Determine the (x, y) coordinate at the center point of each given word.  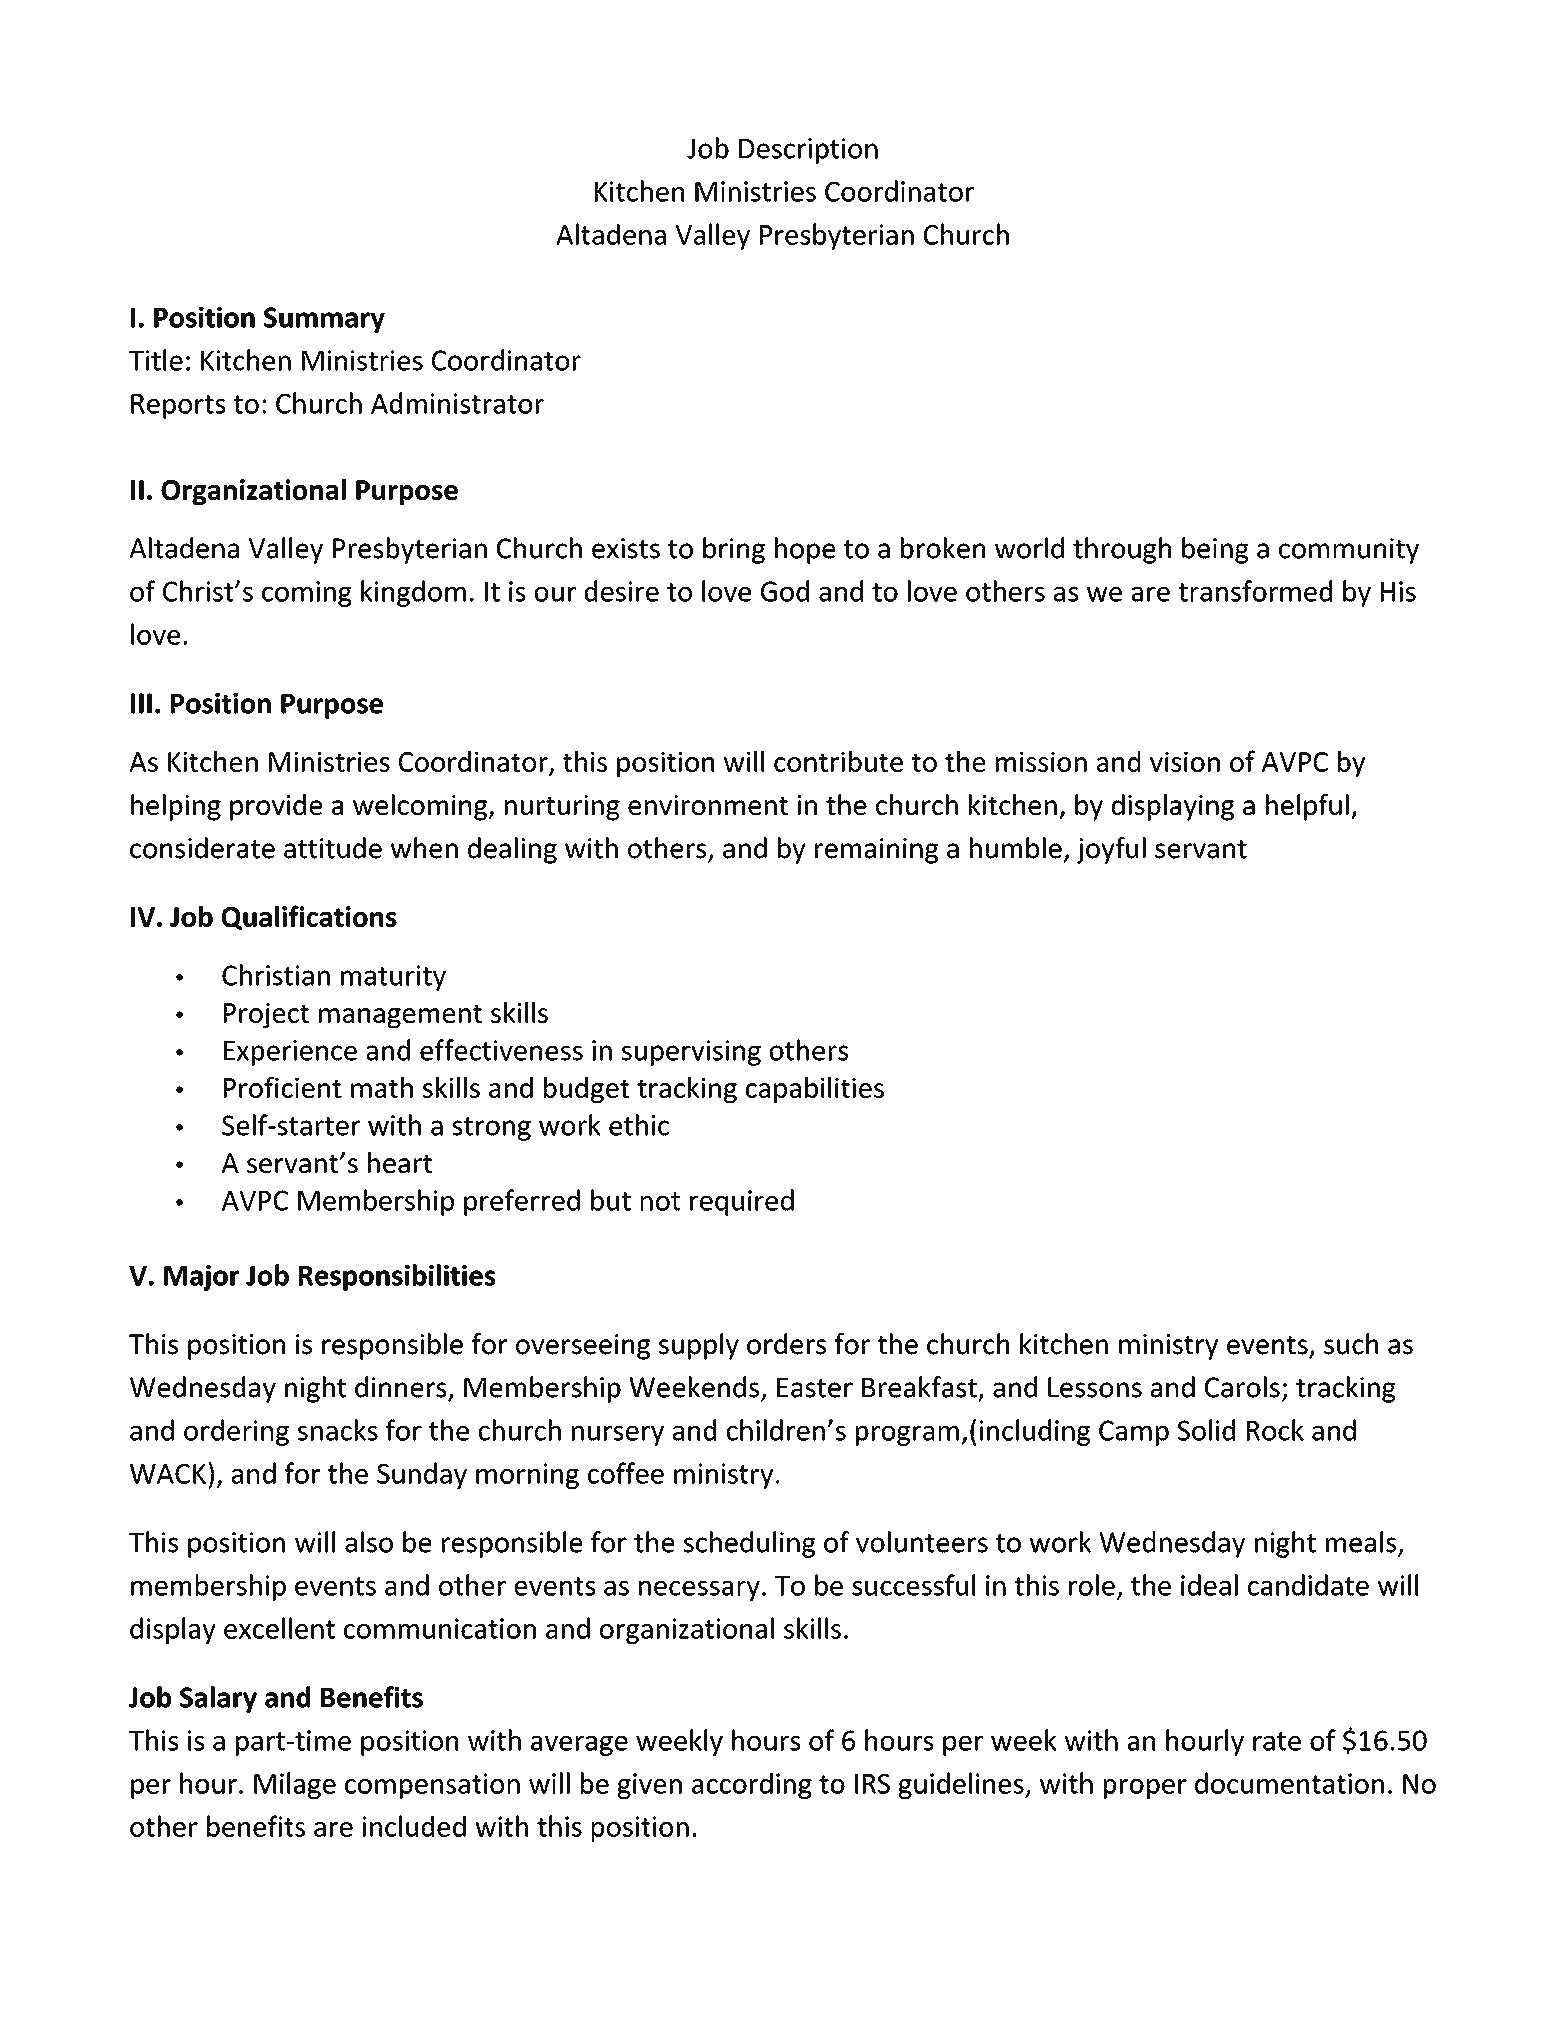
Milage (295, 1785)
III (141, 703)
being (1215, 550)
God (785, 591)
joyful (1111, 850)
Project (266, 1015)
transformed (1255, 591)
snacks (338, 1430)
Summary (324, 320)
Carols (1242, 1387)
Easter (815, 1388)
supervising (691, 1053)
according (752, 1785)
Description (808, 151)
